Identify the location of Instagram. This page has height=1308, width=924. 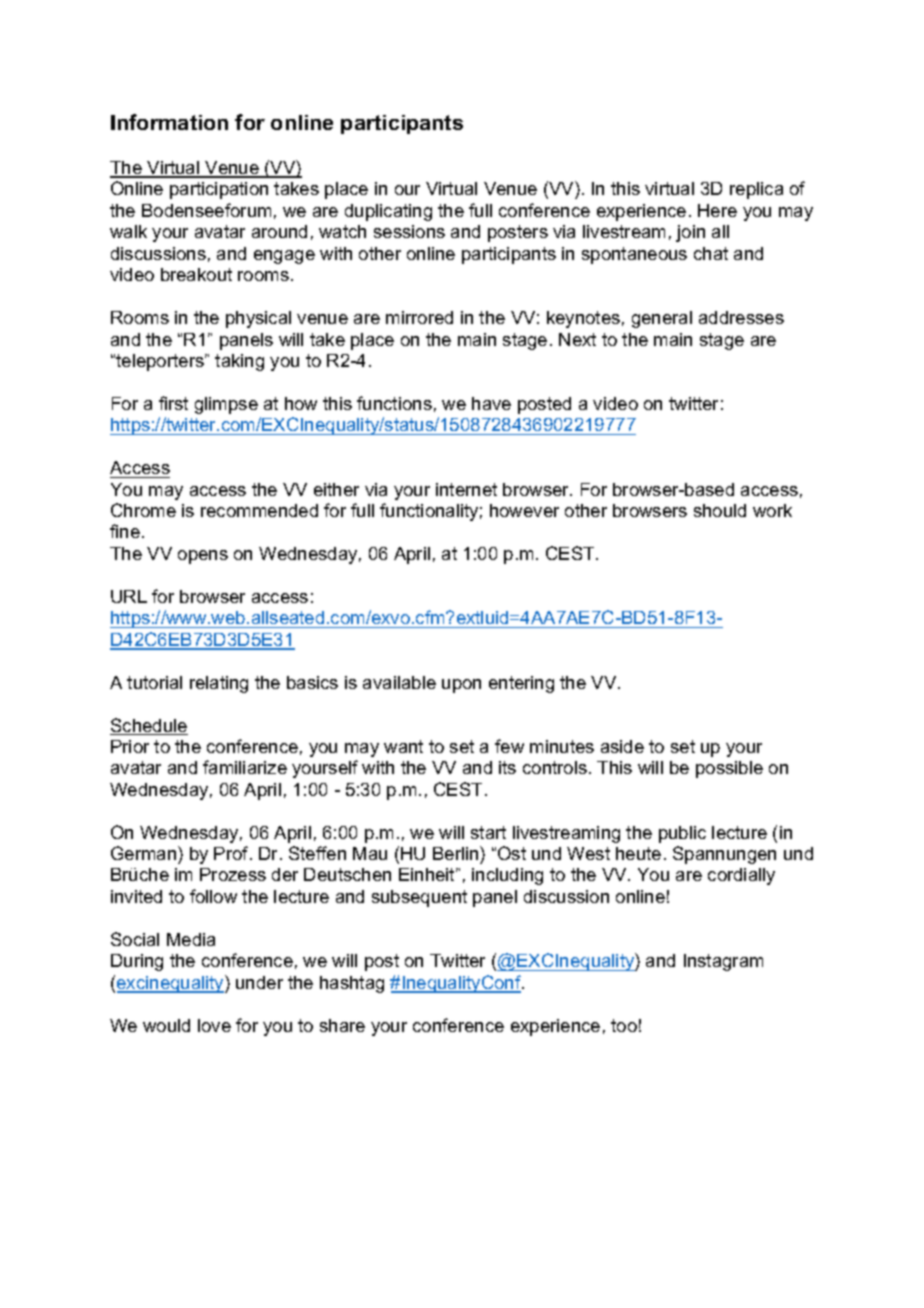
(723, 962).
